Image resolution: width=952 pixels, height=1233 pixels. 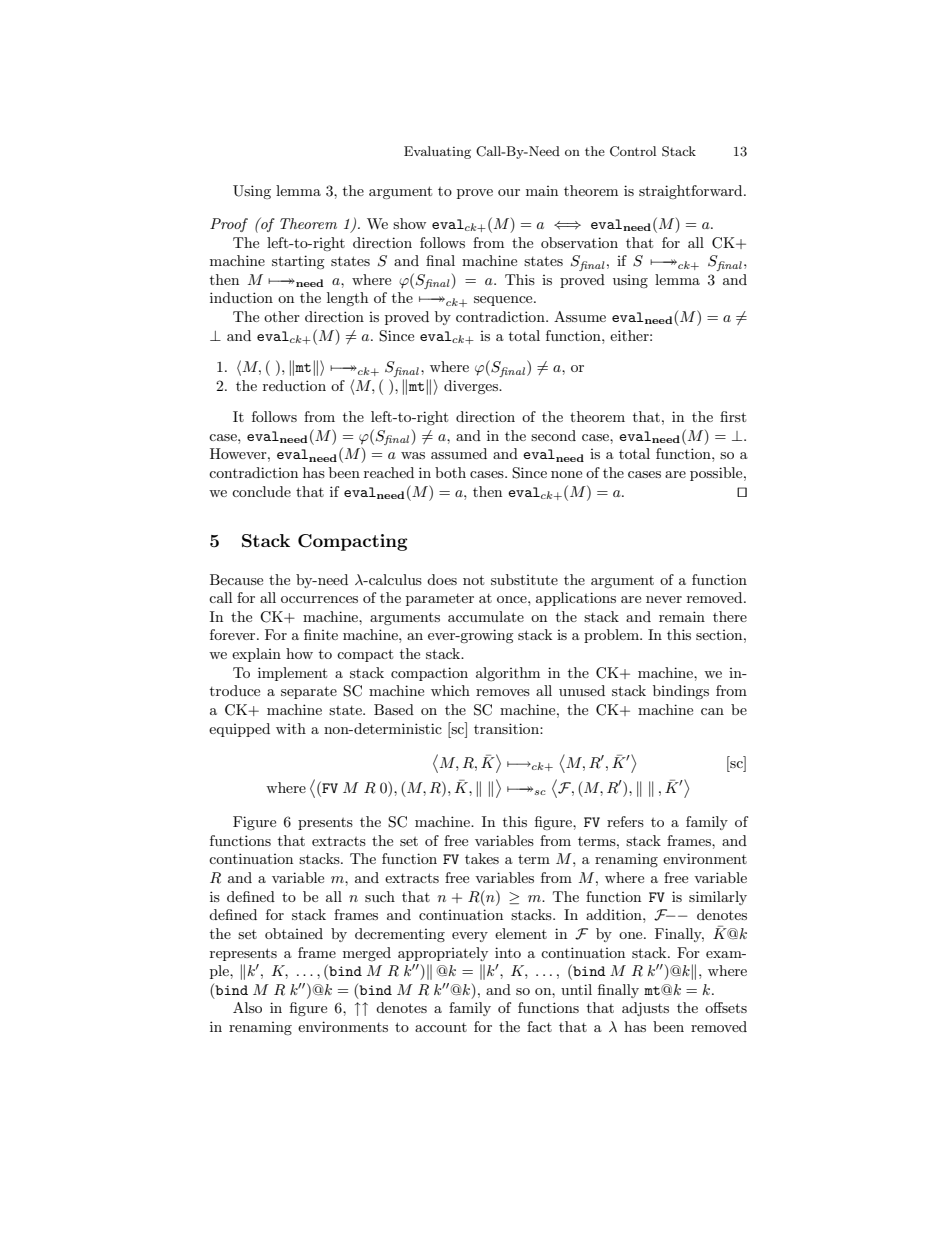 What do you see at coordinates (692, 192) in the screenshot?
I see `straightforward` at bounding box center [692, 192].
